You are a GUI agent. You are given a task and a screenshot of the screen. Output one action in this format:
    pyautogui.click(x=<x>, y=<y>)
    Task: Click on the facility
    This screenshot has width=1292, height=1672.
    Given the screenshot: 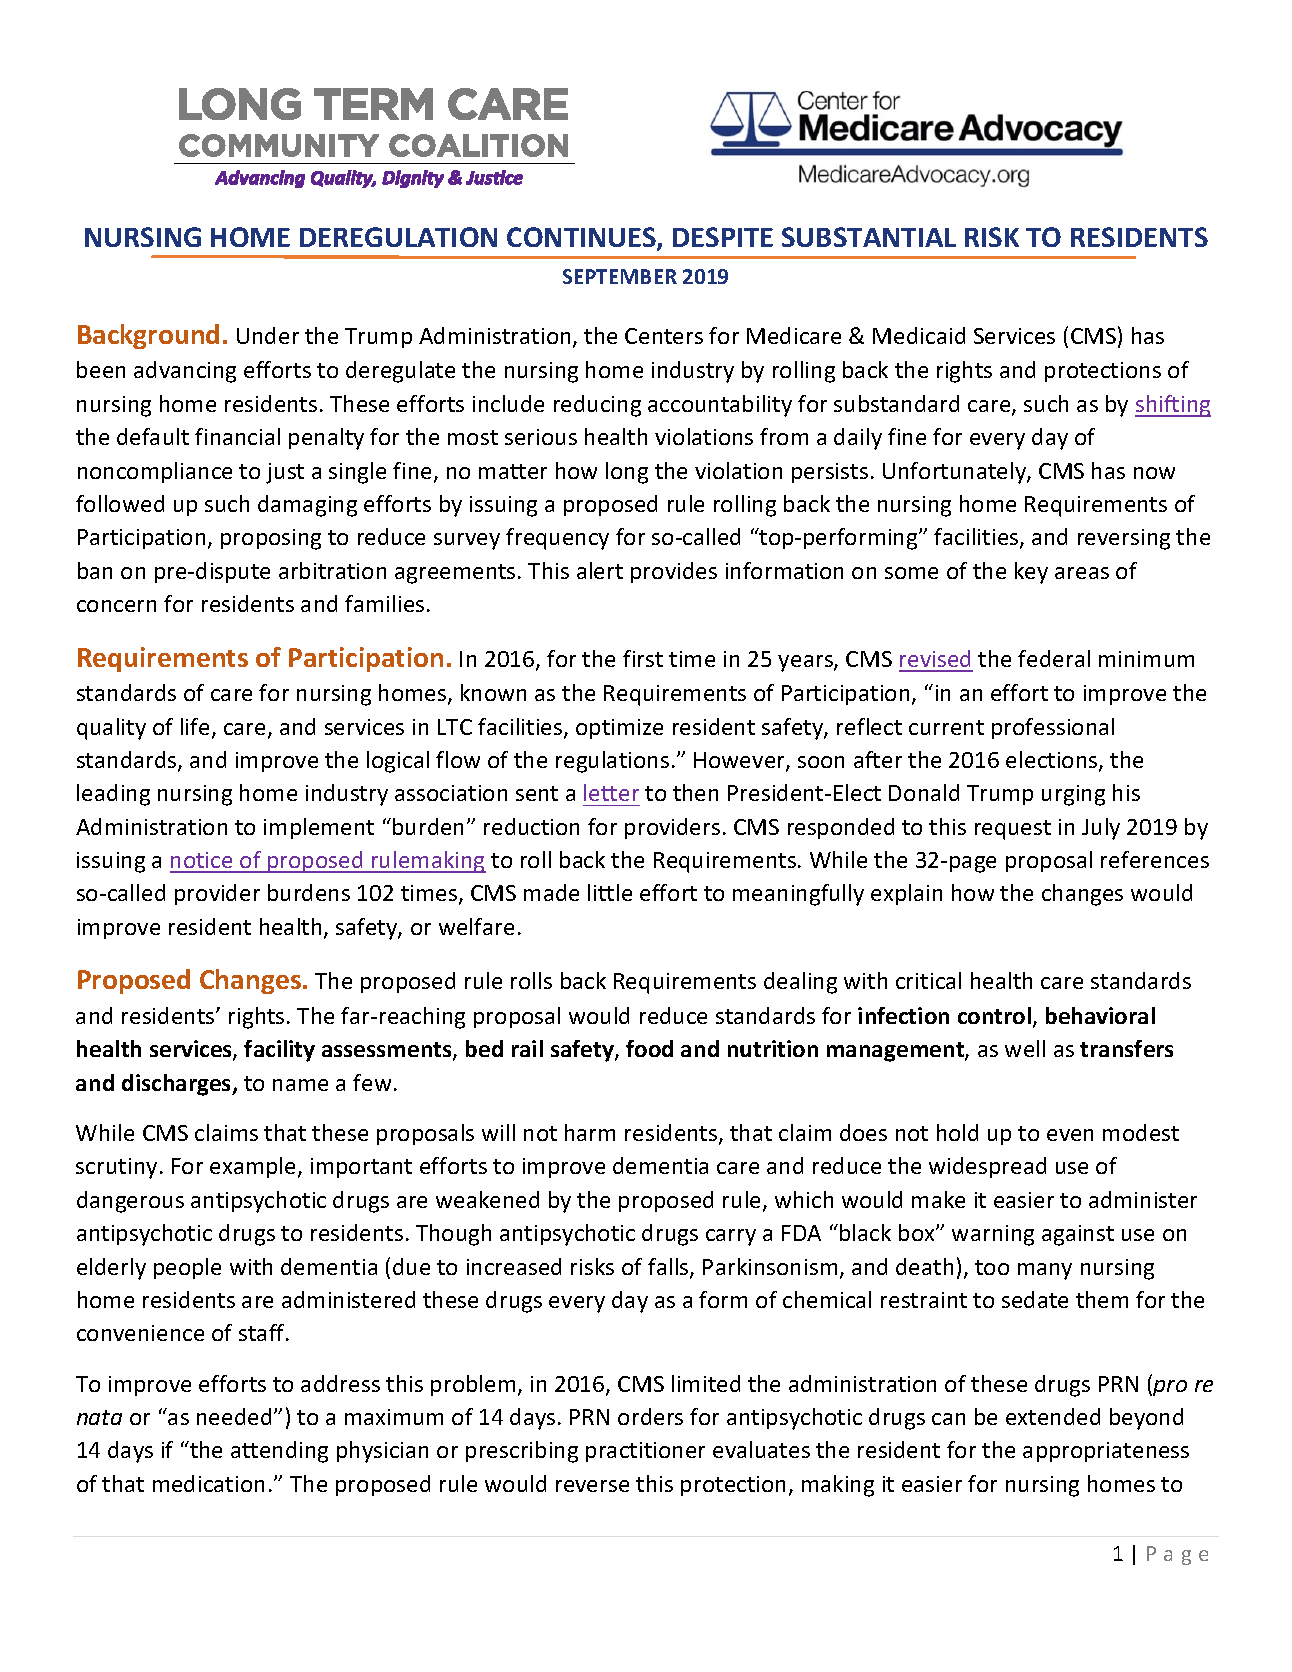 What is the action you would take?
    pyautogui.click(x=279, y=1051)
